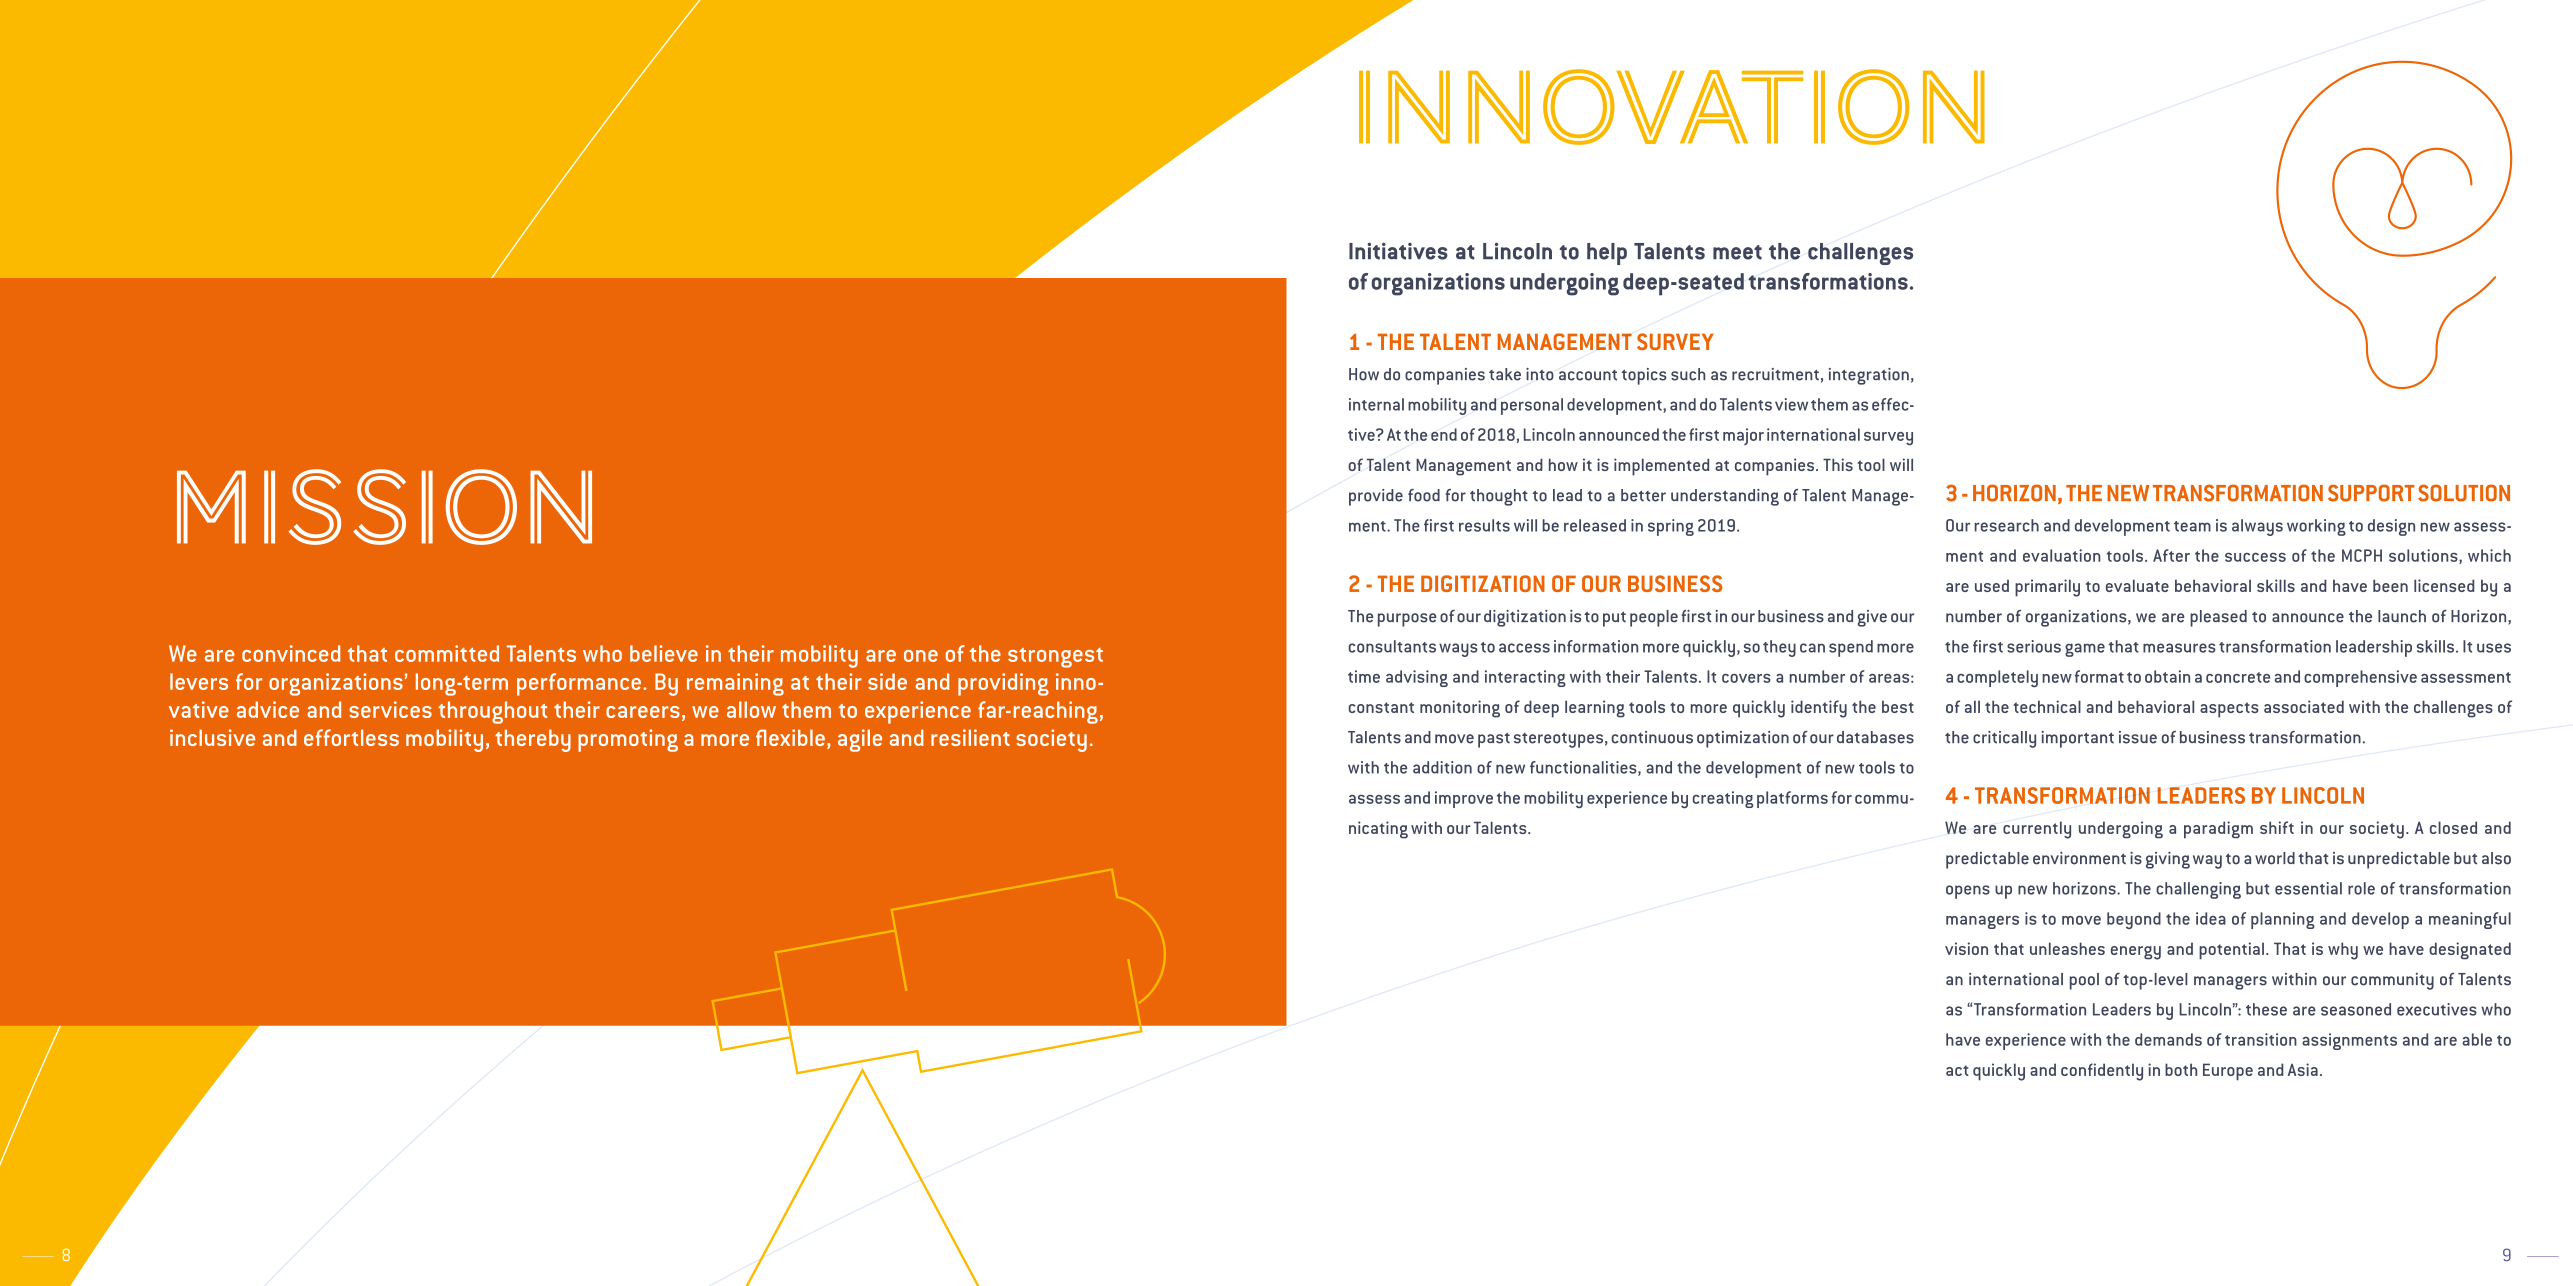 The width and height of the screenshot is (2573, 1286). I want to click on thereby, so click(533, 740).
